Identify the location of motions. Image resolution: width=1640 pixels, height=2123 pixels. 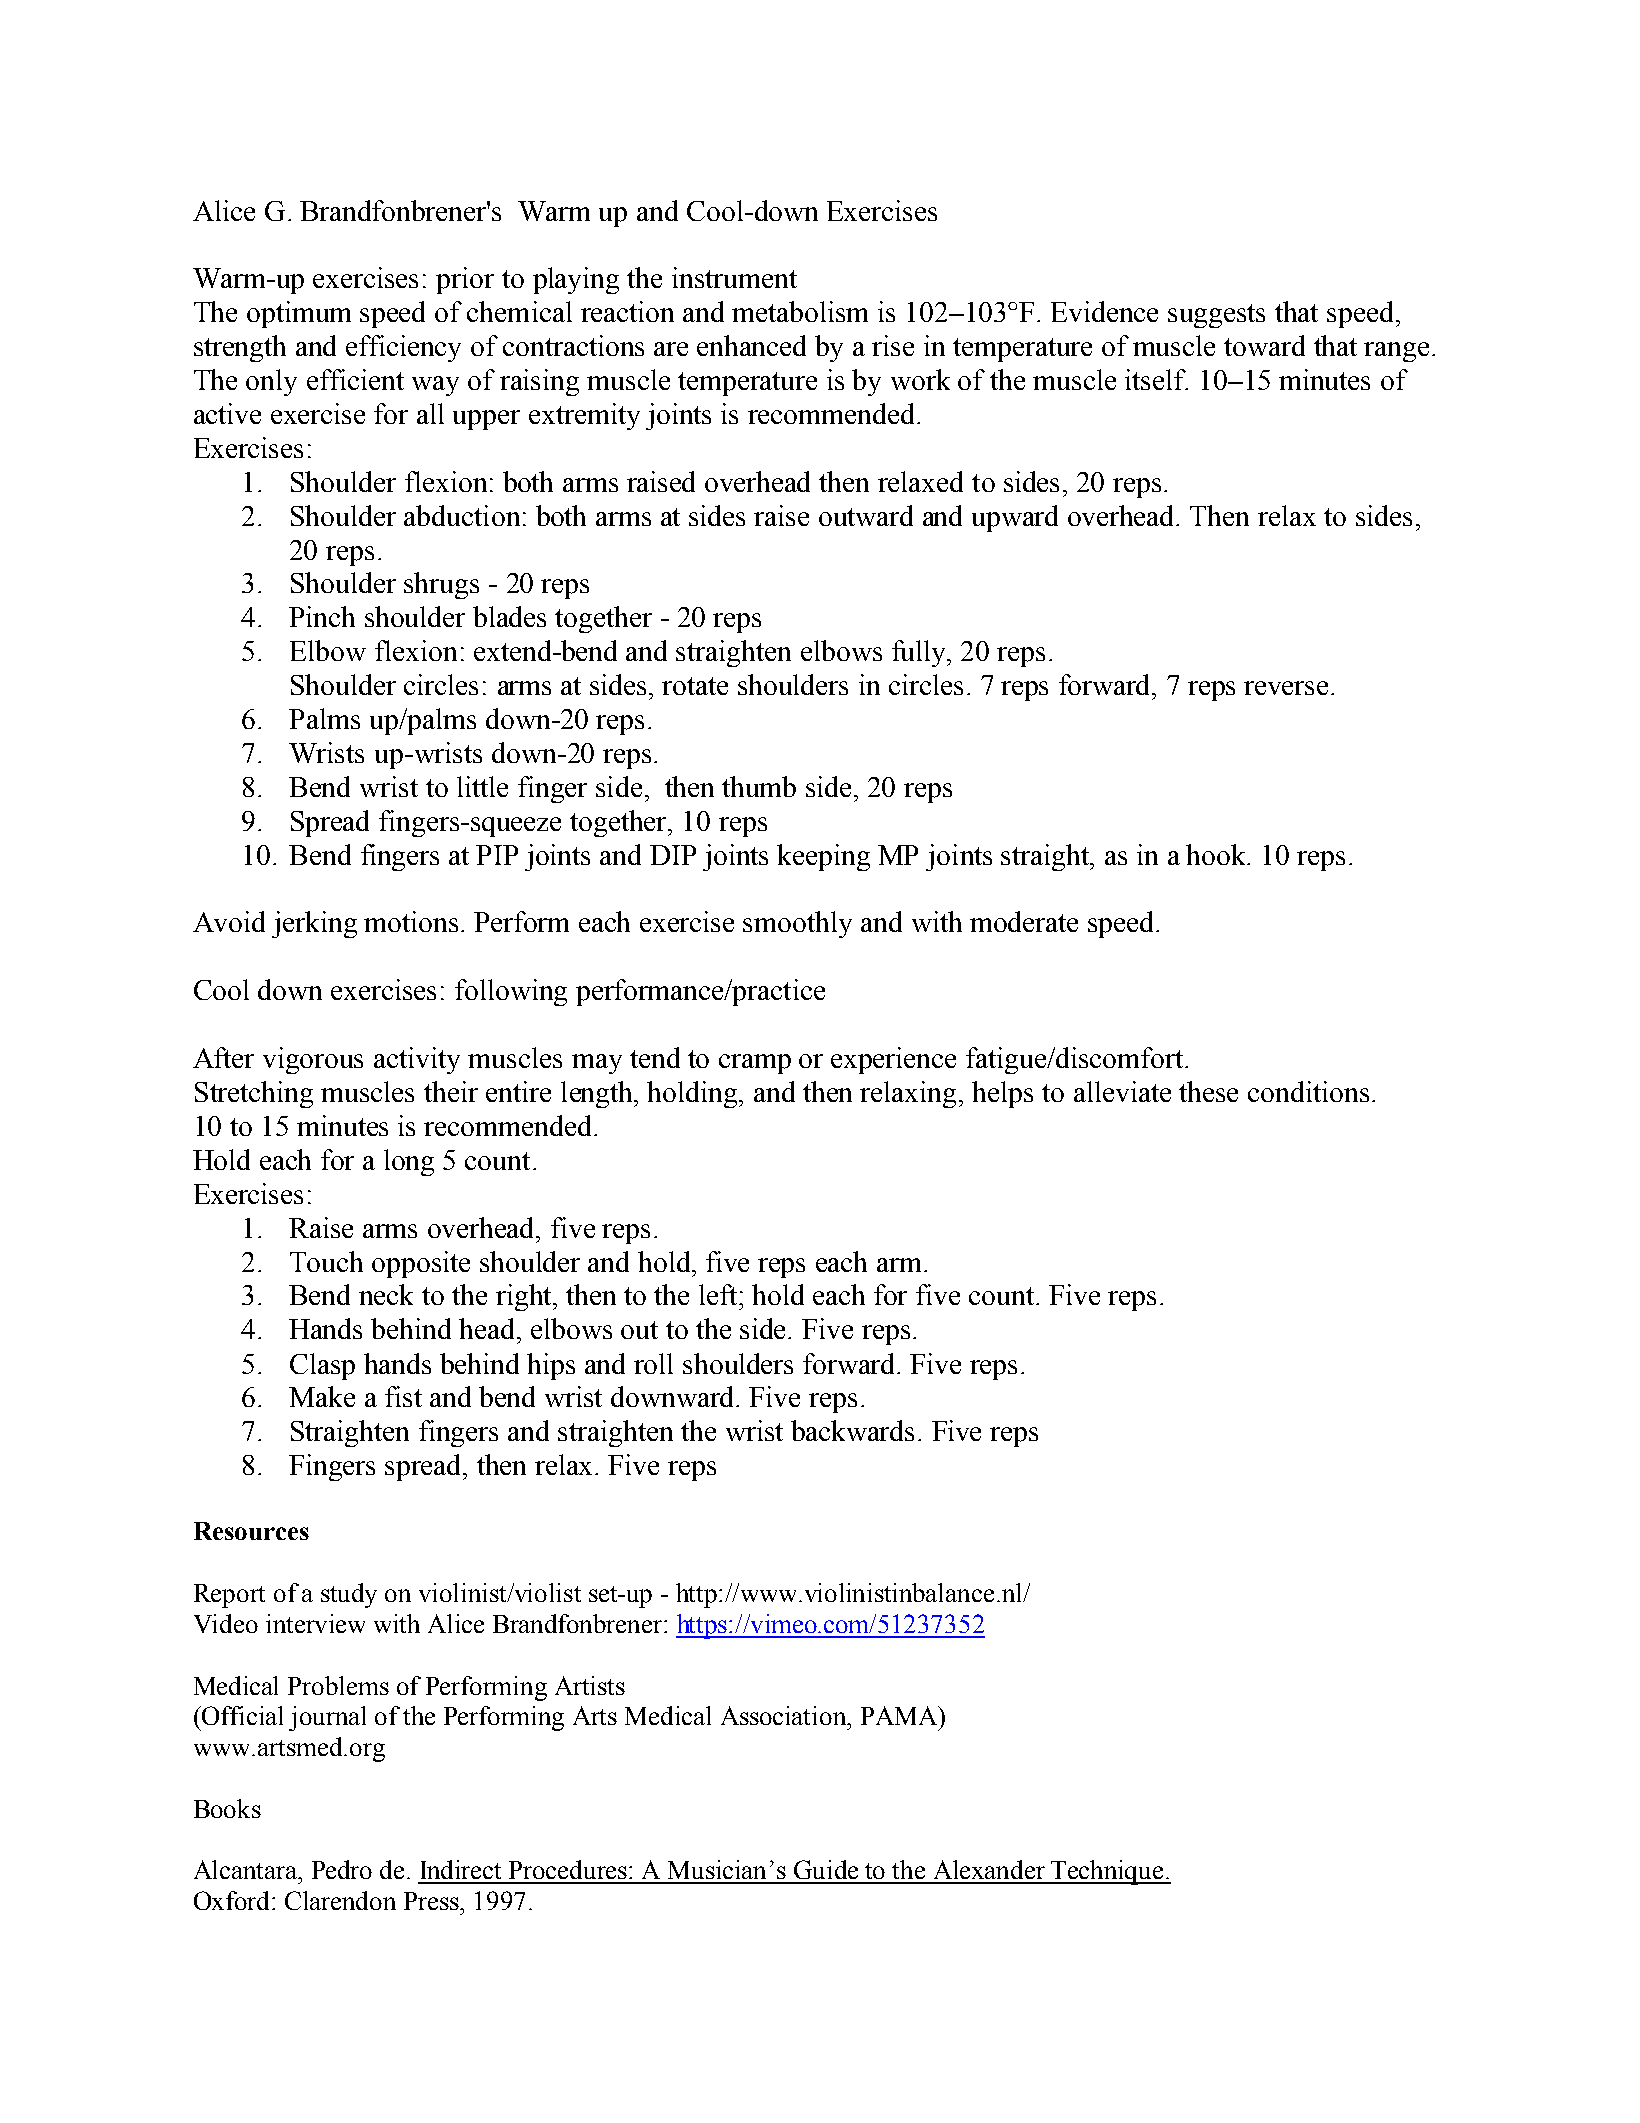
(413, 921).
